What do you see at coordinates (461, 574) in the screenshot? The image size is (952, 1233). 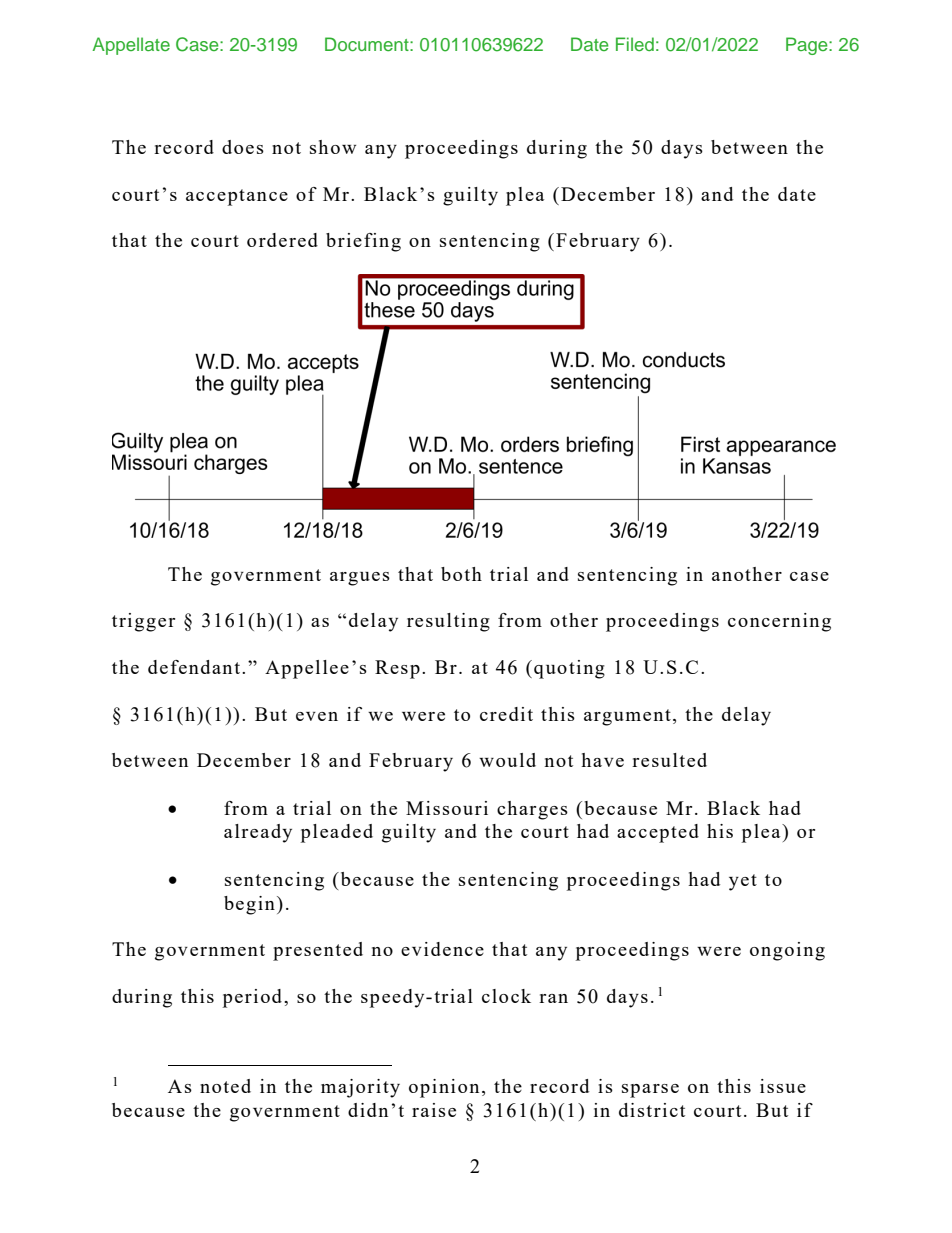 I see `both` at bounding box center [461, 574].
